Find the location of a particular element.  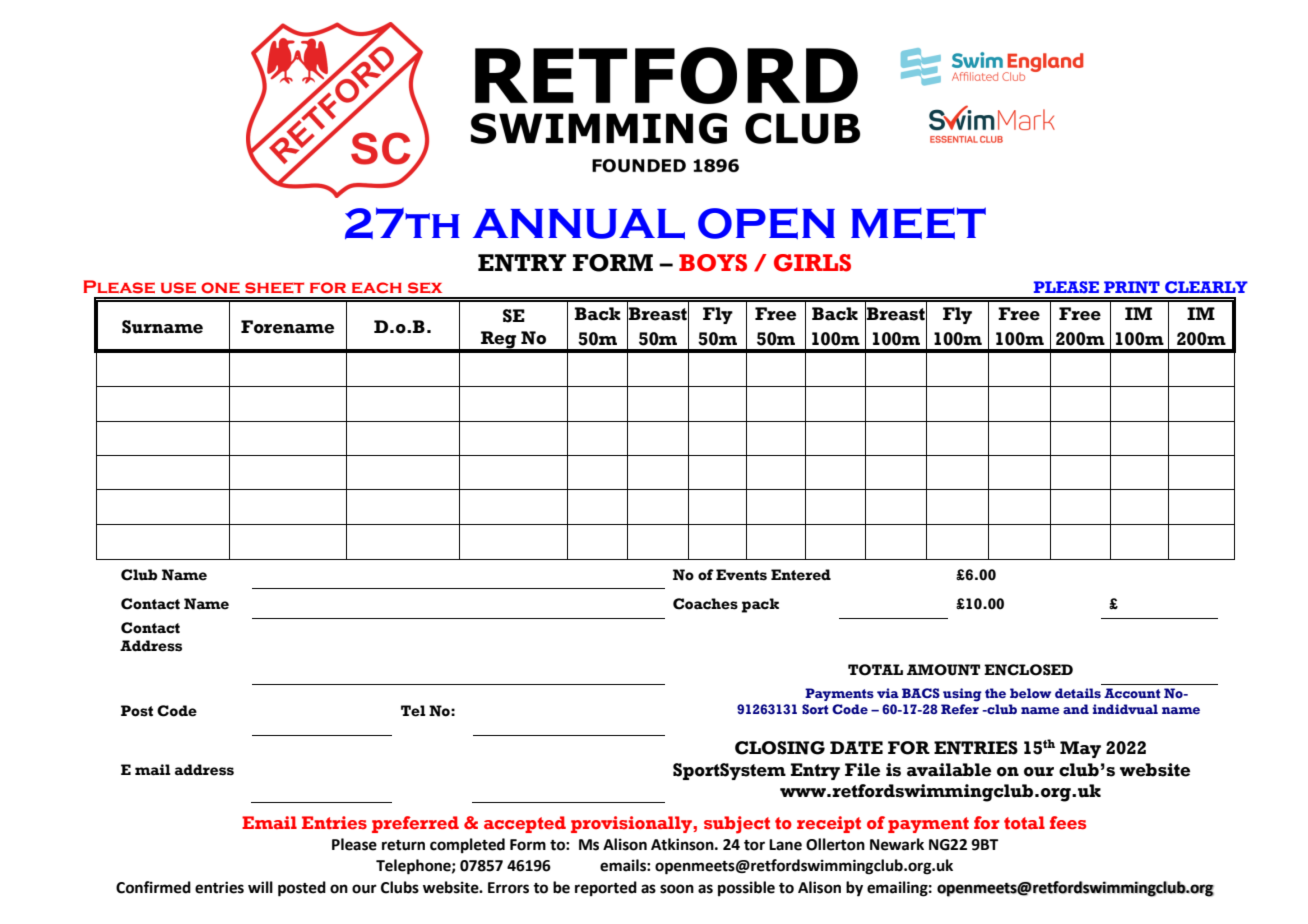

Entered is located at coordinates (801, 575).
